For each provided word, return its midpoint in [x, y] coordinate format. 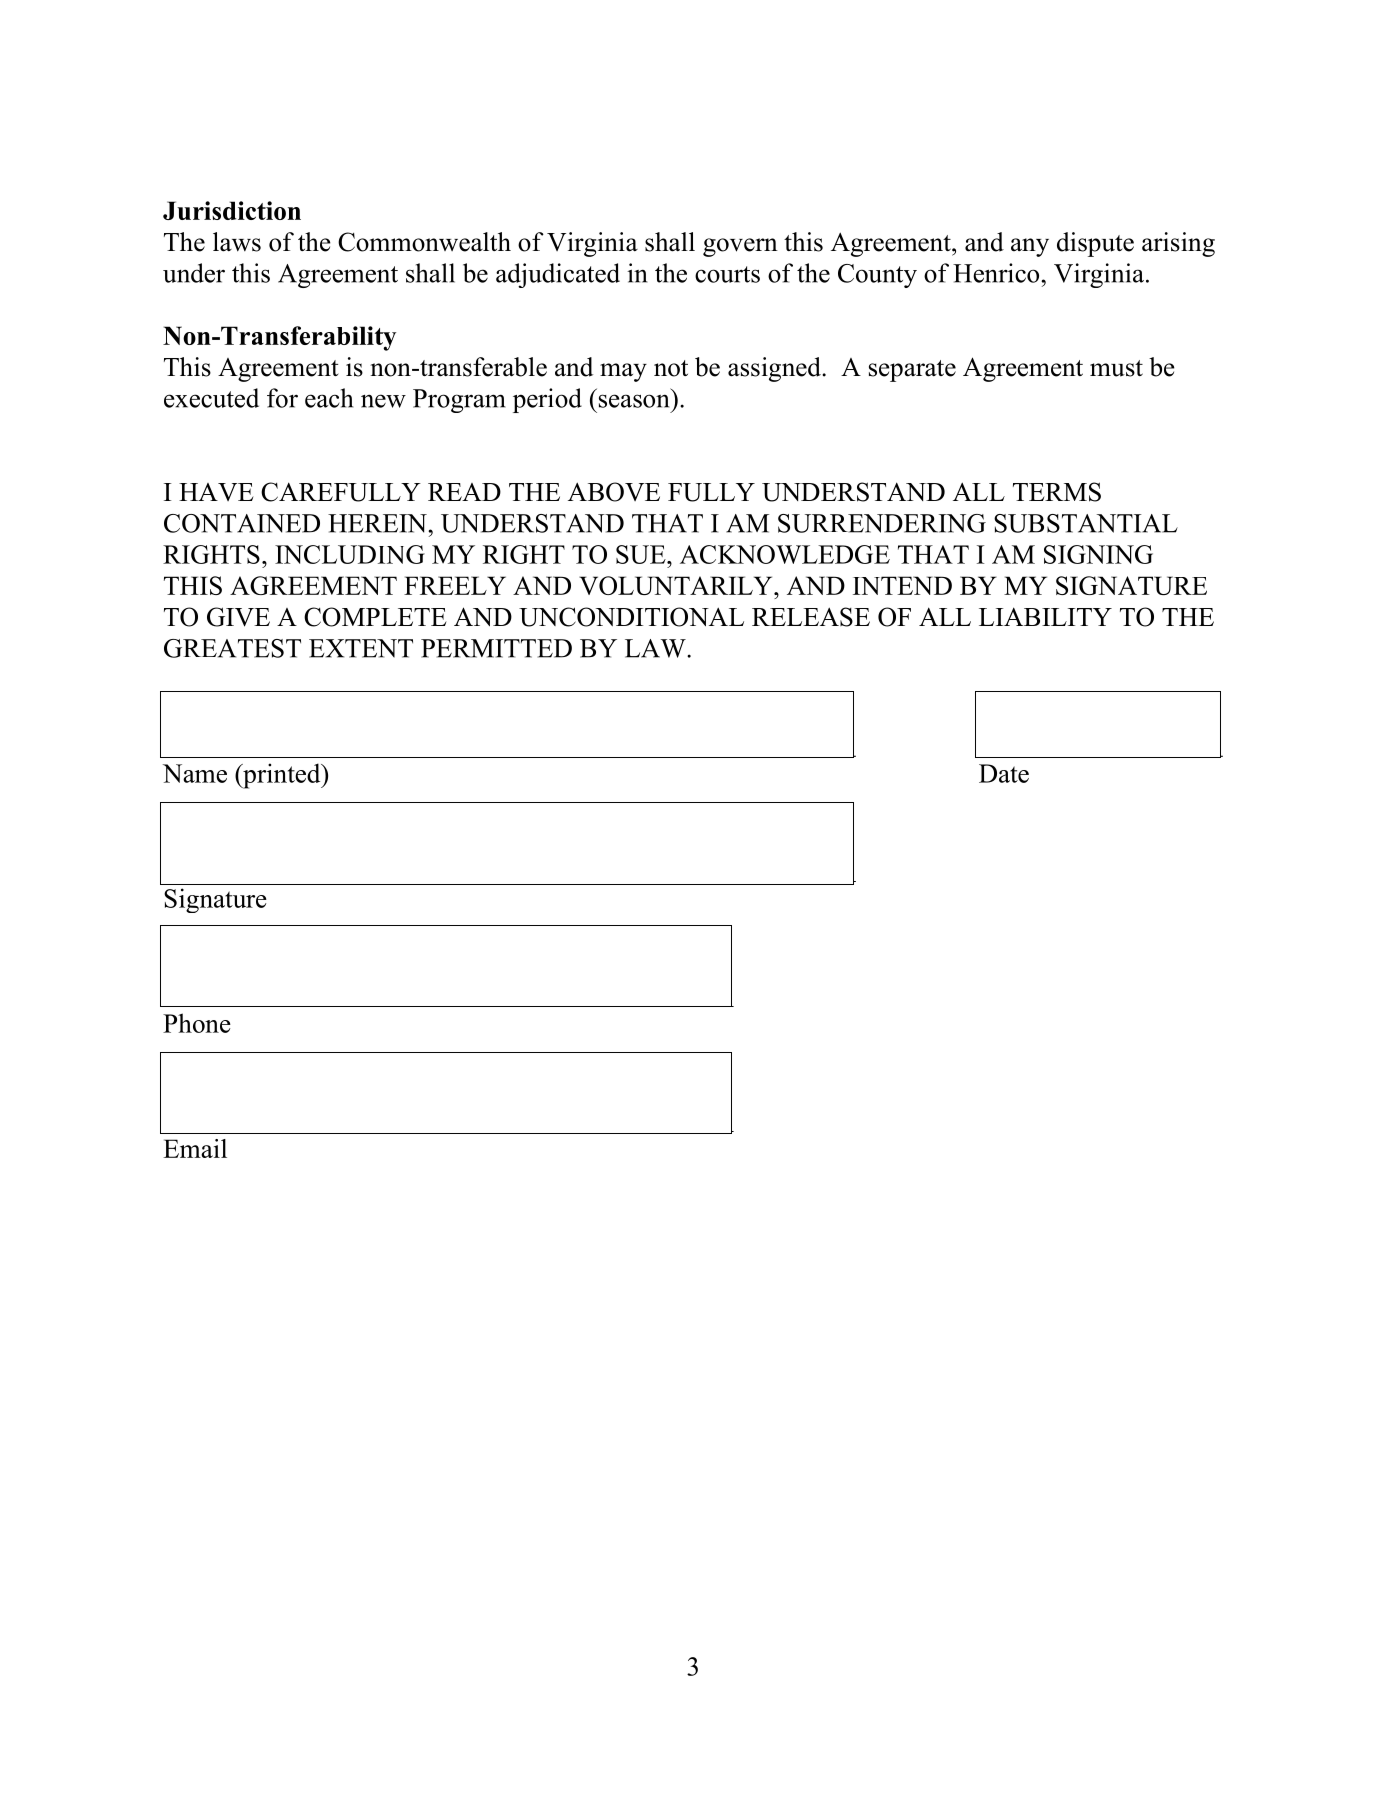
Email [195, 1148]
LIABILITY [1045, 616]
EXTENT [361, 648]
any [1030, 247]
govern [740, 247]
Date [1004, 773]
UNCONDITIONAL [631, 617]
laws [237, 242]
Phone [197, 1023]
